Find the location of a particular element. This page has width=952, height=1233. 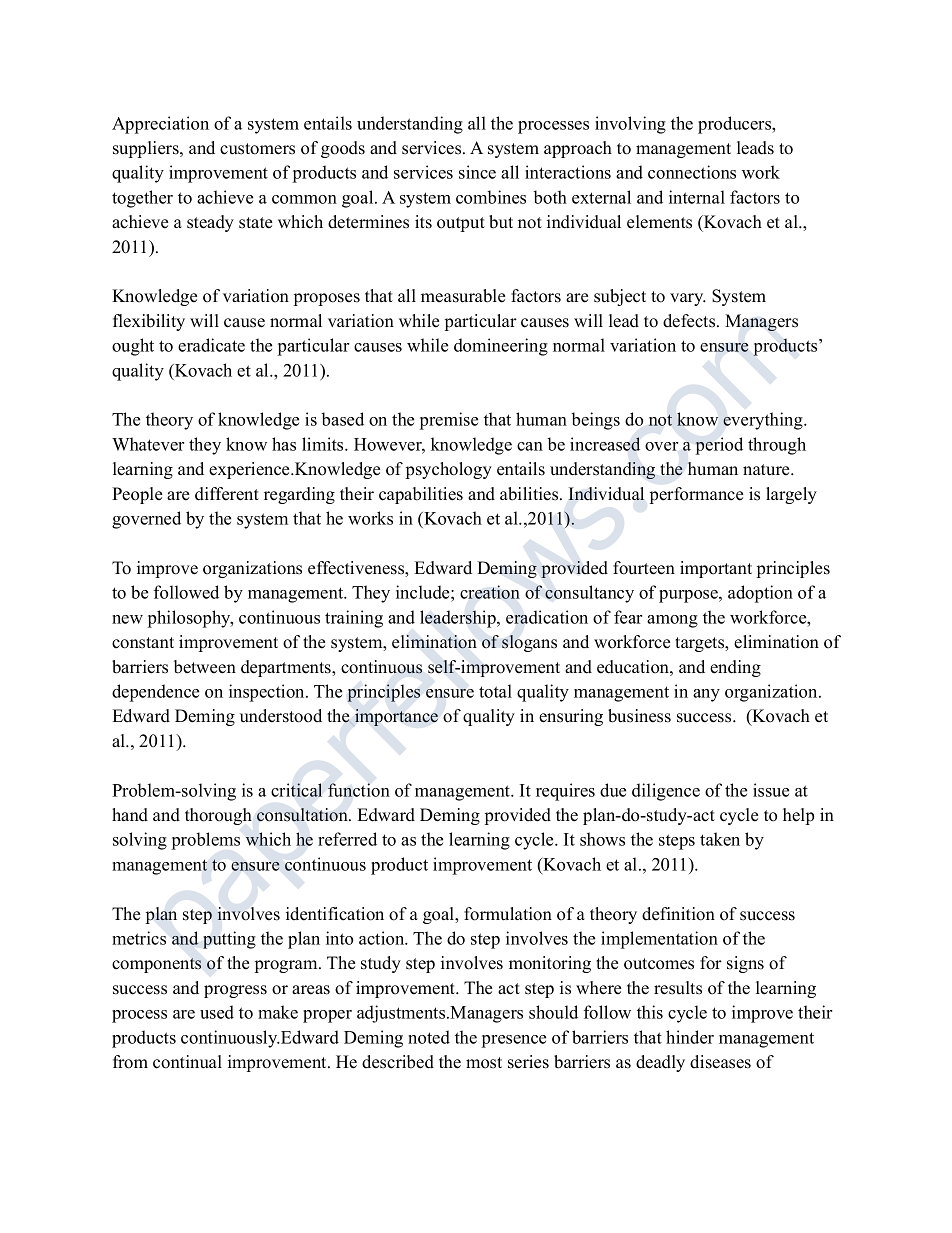

defects is located at coordinates (689, 321).
